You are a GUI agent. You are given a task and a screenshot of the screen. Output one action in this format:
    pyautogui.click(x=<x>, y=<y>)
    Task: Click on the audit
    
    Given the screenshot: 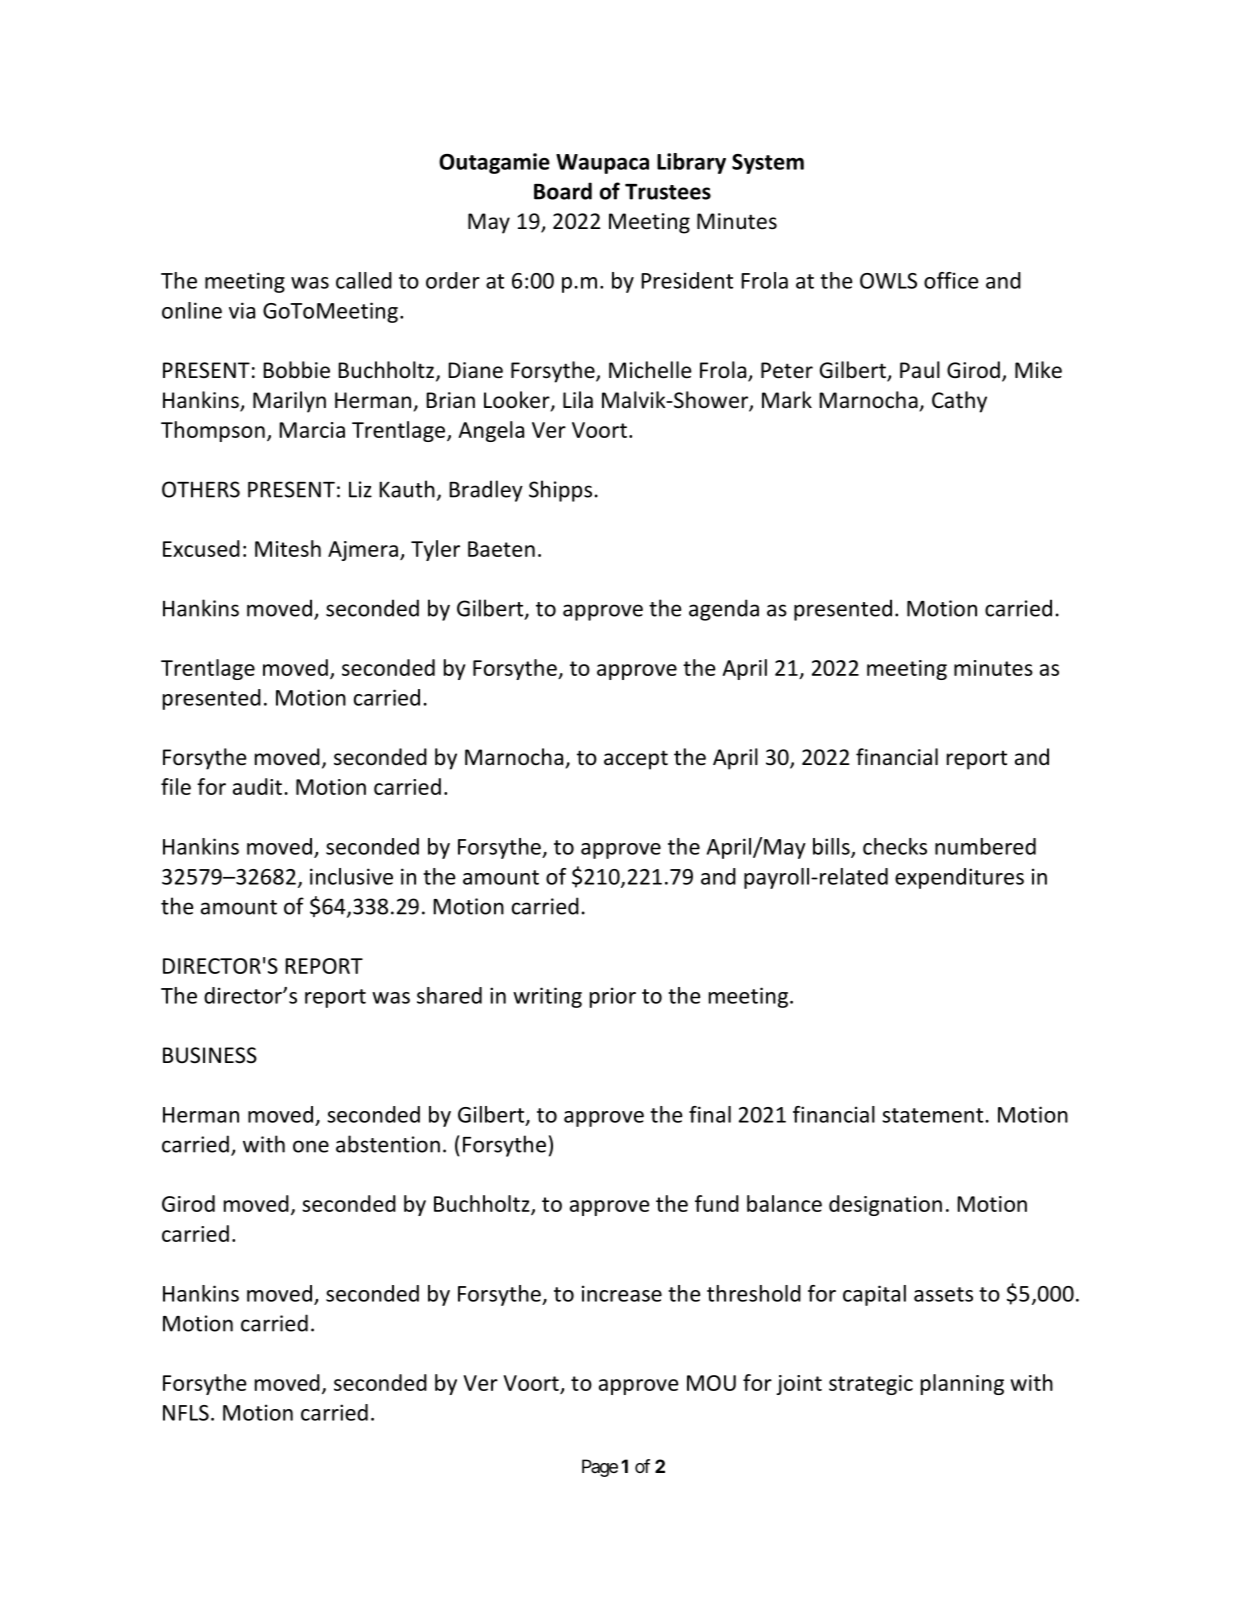 What is the action you would take?
    pyautogui.click(x=257, y=786)
